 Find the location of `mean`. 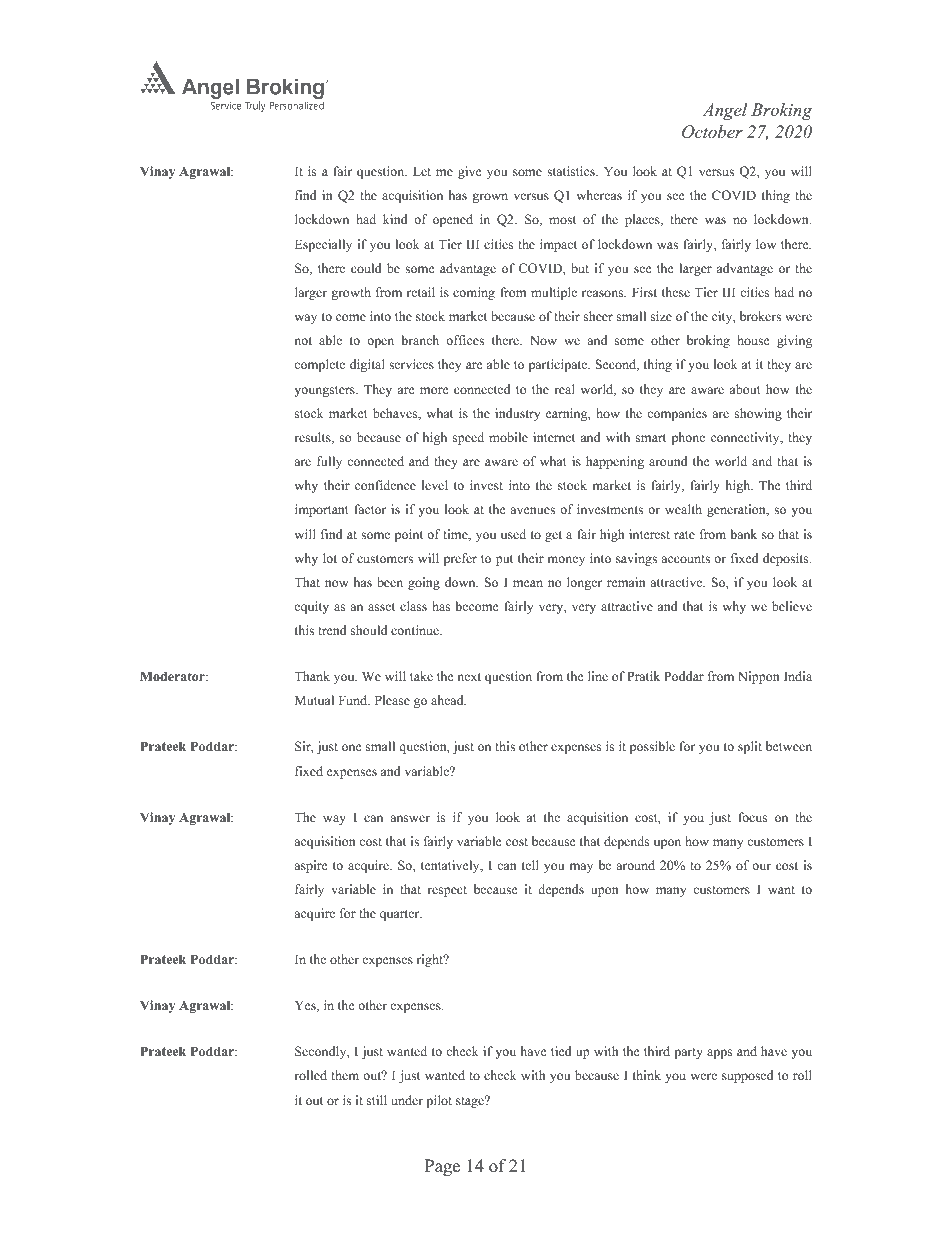

mean is located at coordinates (528, 583).
